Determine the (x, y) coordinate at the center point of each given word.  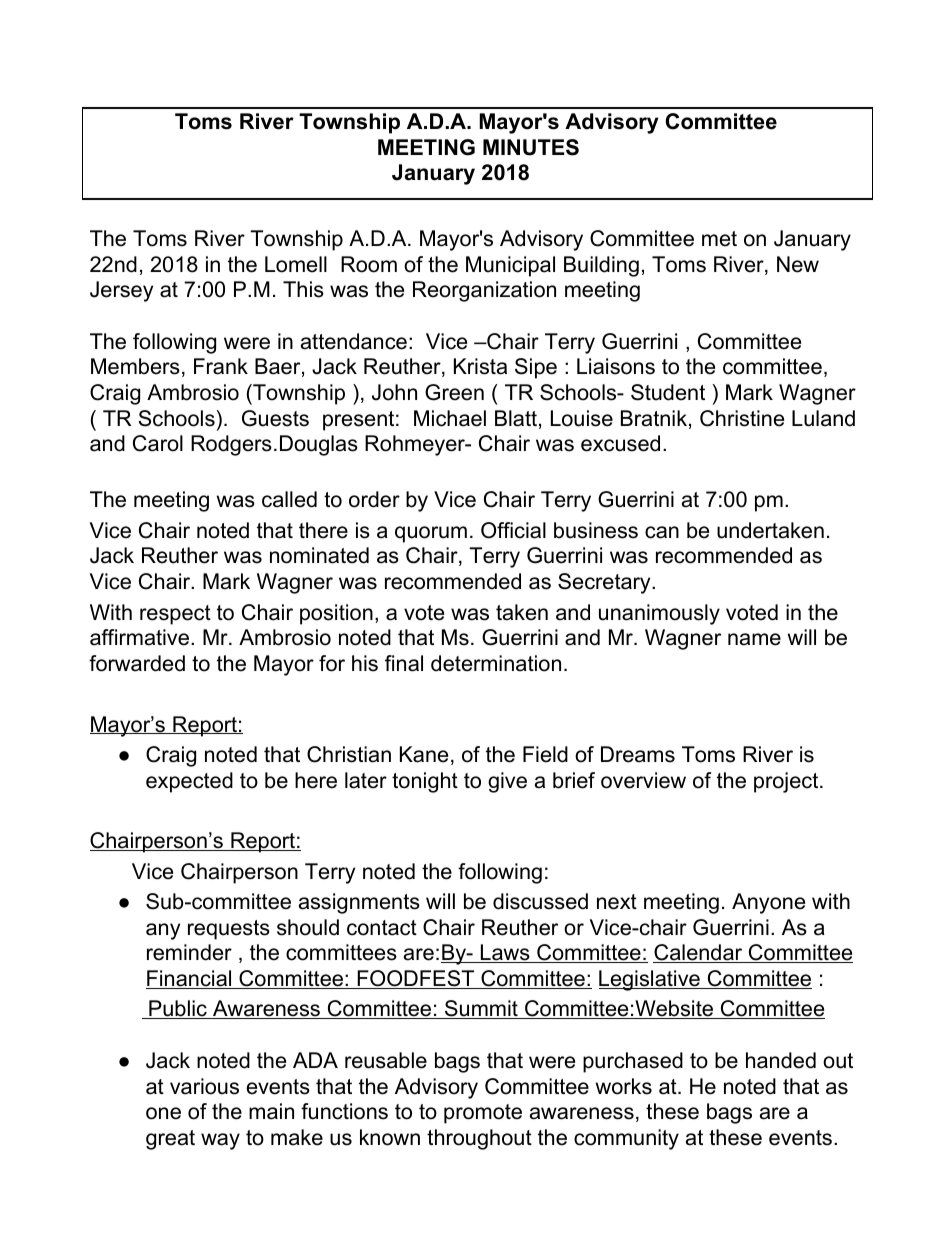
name (754, 639)
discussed (540, 901)
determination (496, 663)
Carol (158, 443)
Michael (450, 418)
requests (229, 930)
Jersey (121, 291)
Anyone (768, 903)
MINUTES (531, 147)
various (204, 1086)
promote (483, 1114)
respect (175, 615)
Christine (742, 418)
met (719, 239)
